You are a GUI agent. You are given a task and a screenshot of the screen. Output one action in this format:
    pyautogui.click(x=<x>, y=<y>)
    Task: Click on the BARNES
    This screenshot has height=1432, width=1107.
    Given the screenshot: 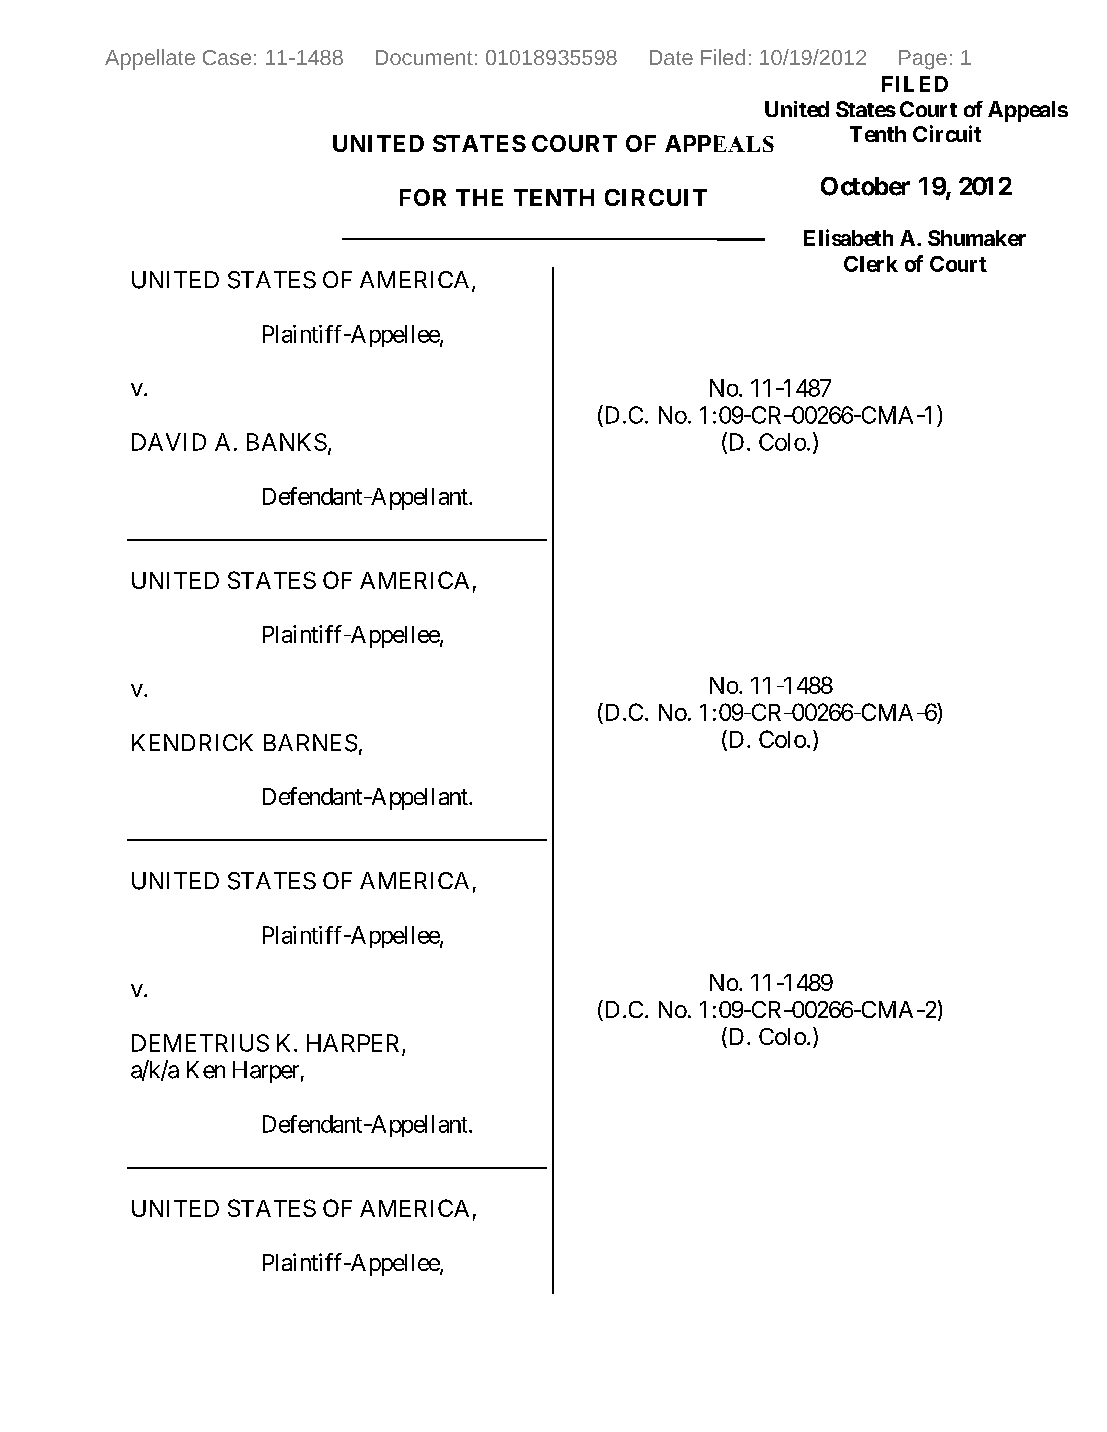 What is the action you would take?
    pyautogui.click(x=310, y=743)
